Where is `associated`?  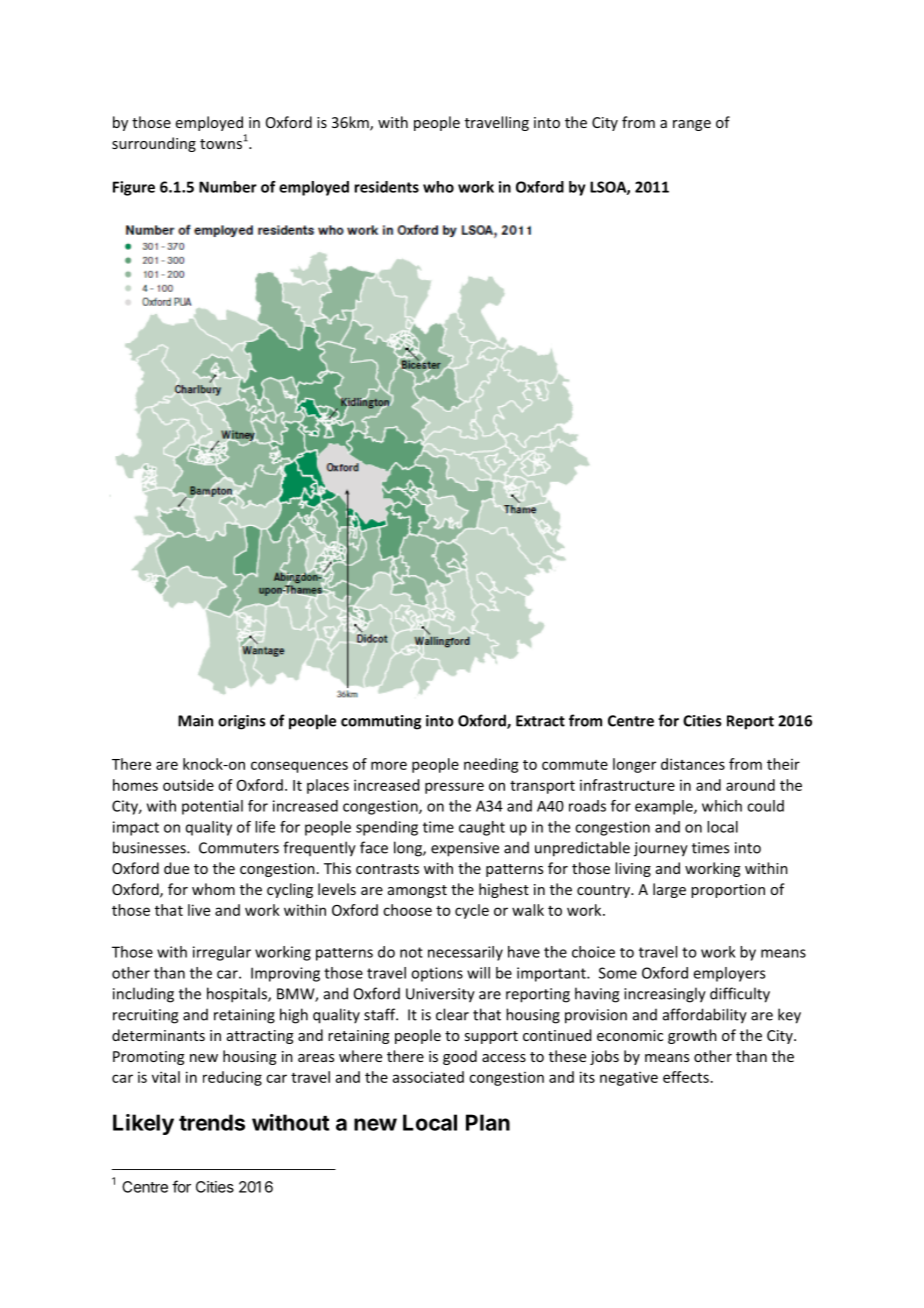
associated is located at coordinates (428, 1077).
